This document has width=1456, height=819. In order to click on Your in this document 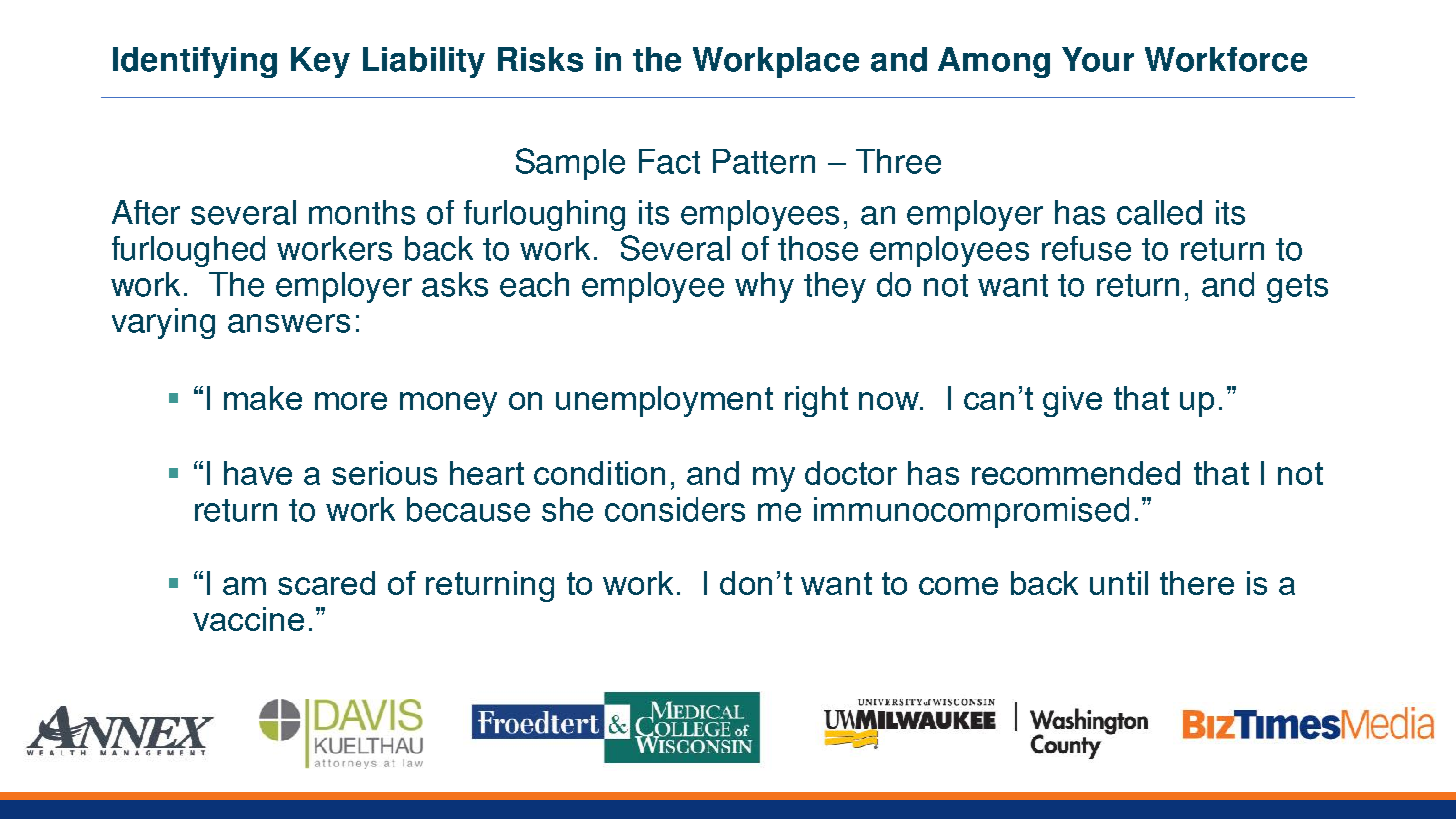, I will do `click(1098, 59)`.
